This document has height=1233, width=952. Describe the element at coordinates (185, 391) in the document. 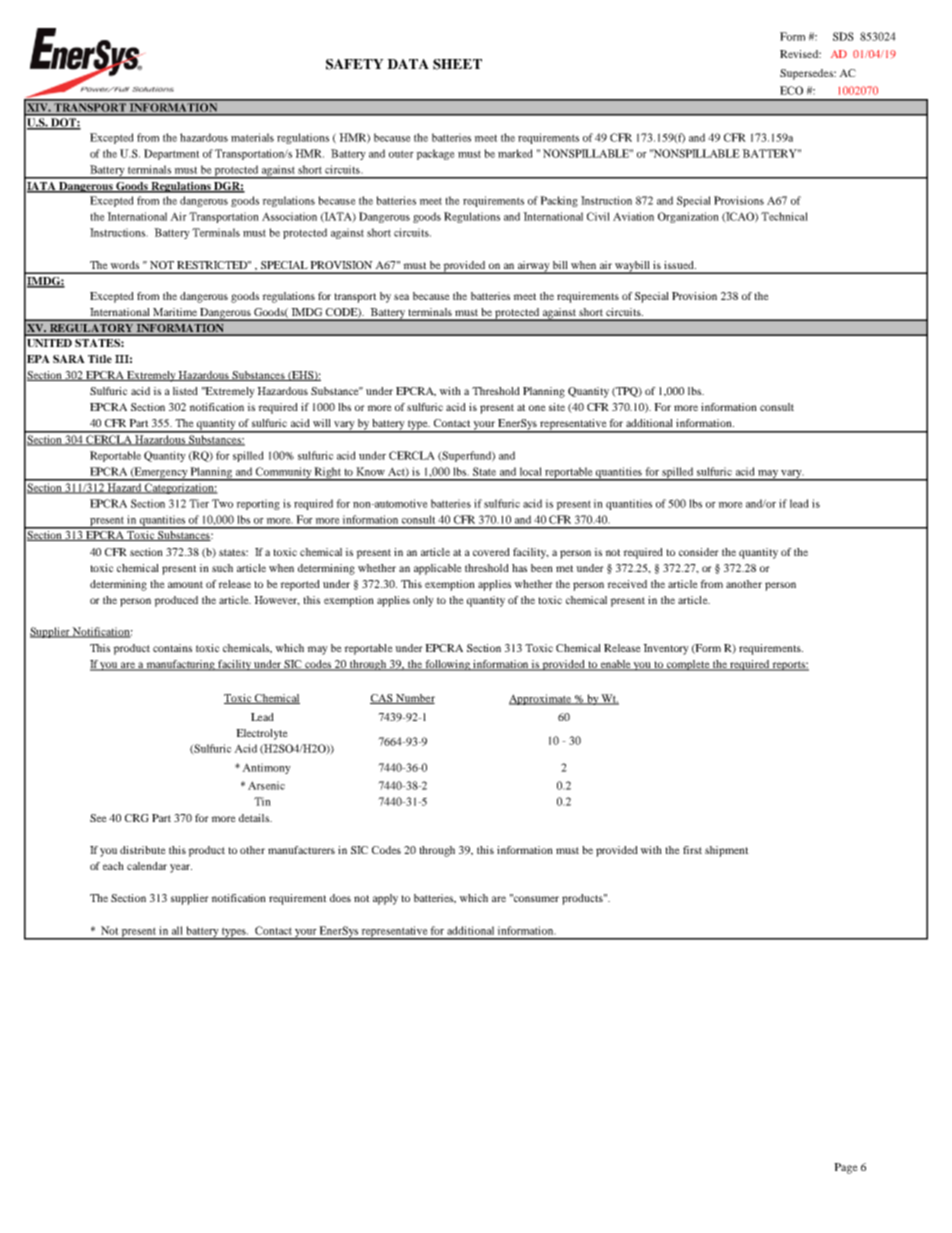

I see `listed` at that location.
